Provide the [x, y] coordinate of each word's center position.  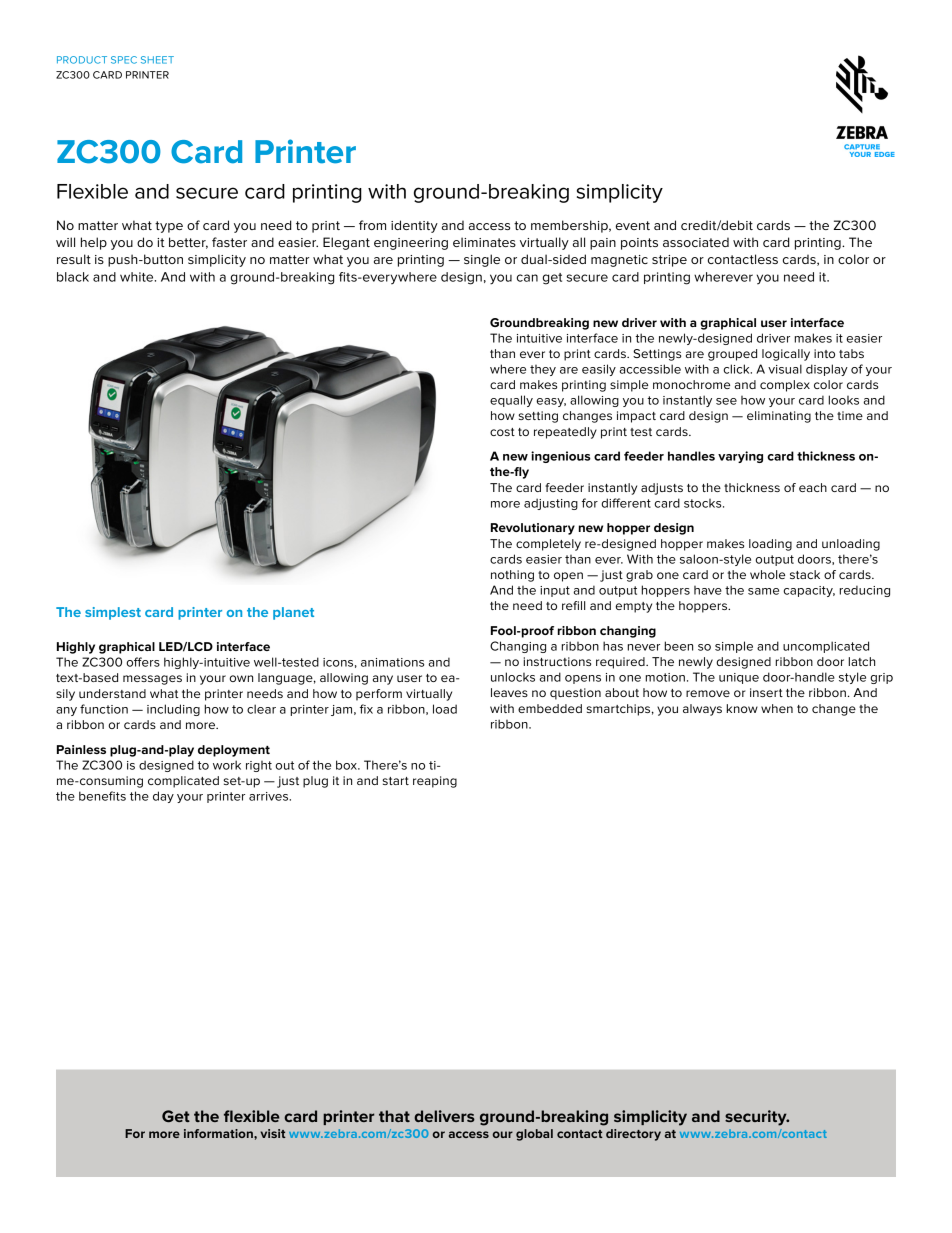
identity [414, 226]
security [757, 1118]
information [219, 1133]
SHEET [157, 60]
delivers [444, 1116]
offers [143, 662]
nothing [512, 576]
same [763, 591]
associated [696, 242]
